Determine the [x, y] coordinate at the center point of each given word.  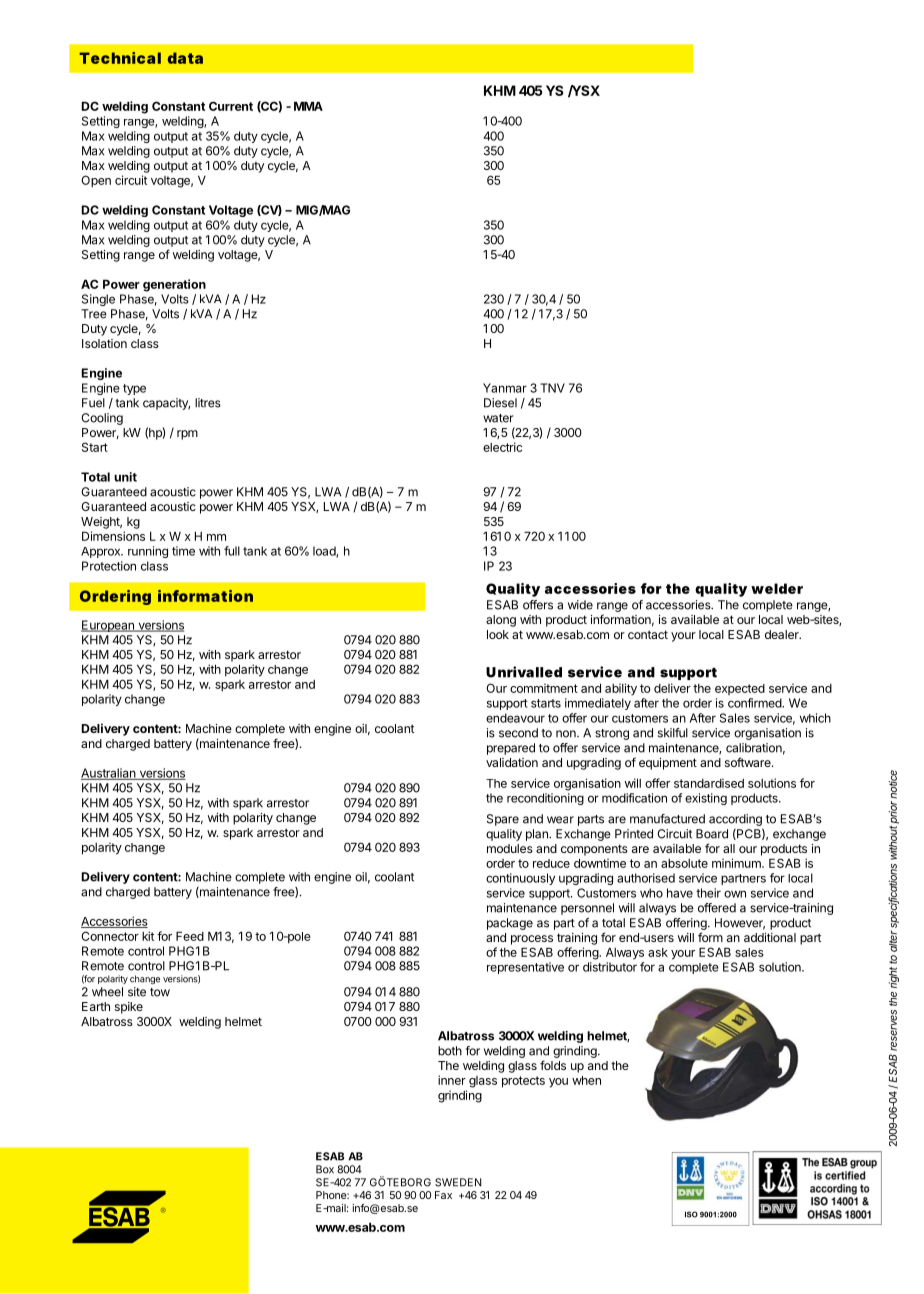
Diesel [500, 403]
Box [325, 1169]
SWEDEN [458, 1182]
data [185, 58]
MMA [308, 106]
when [586, 1080]
